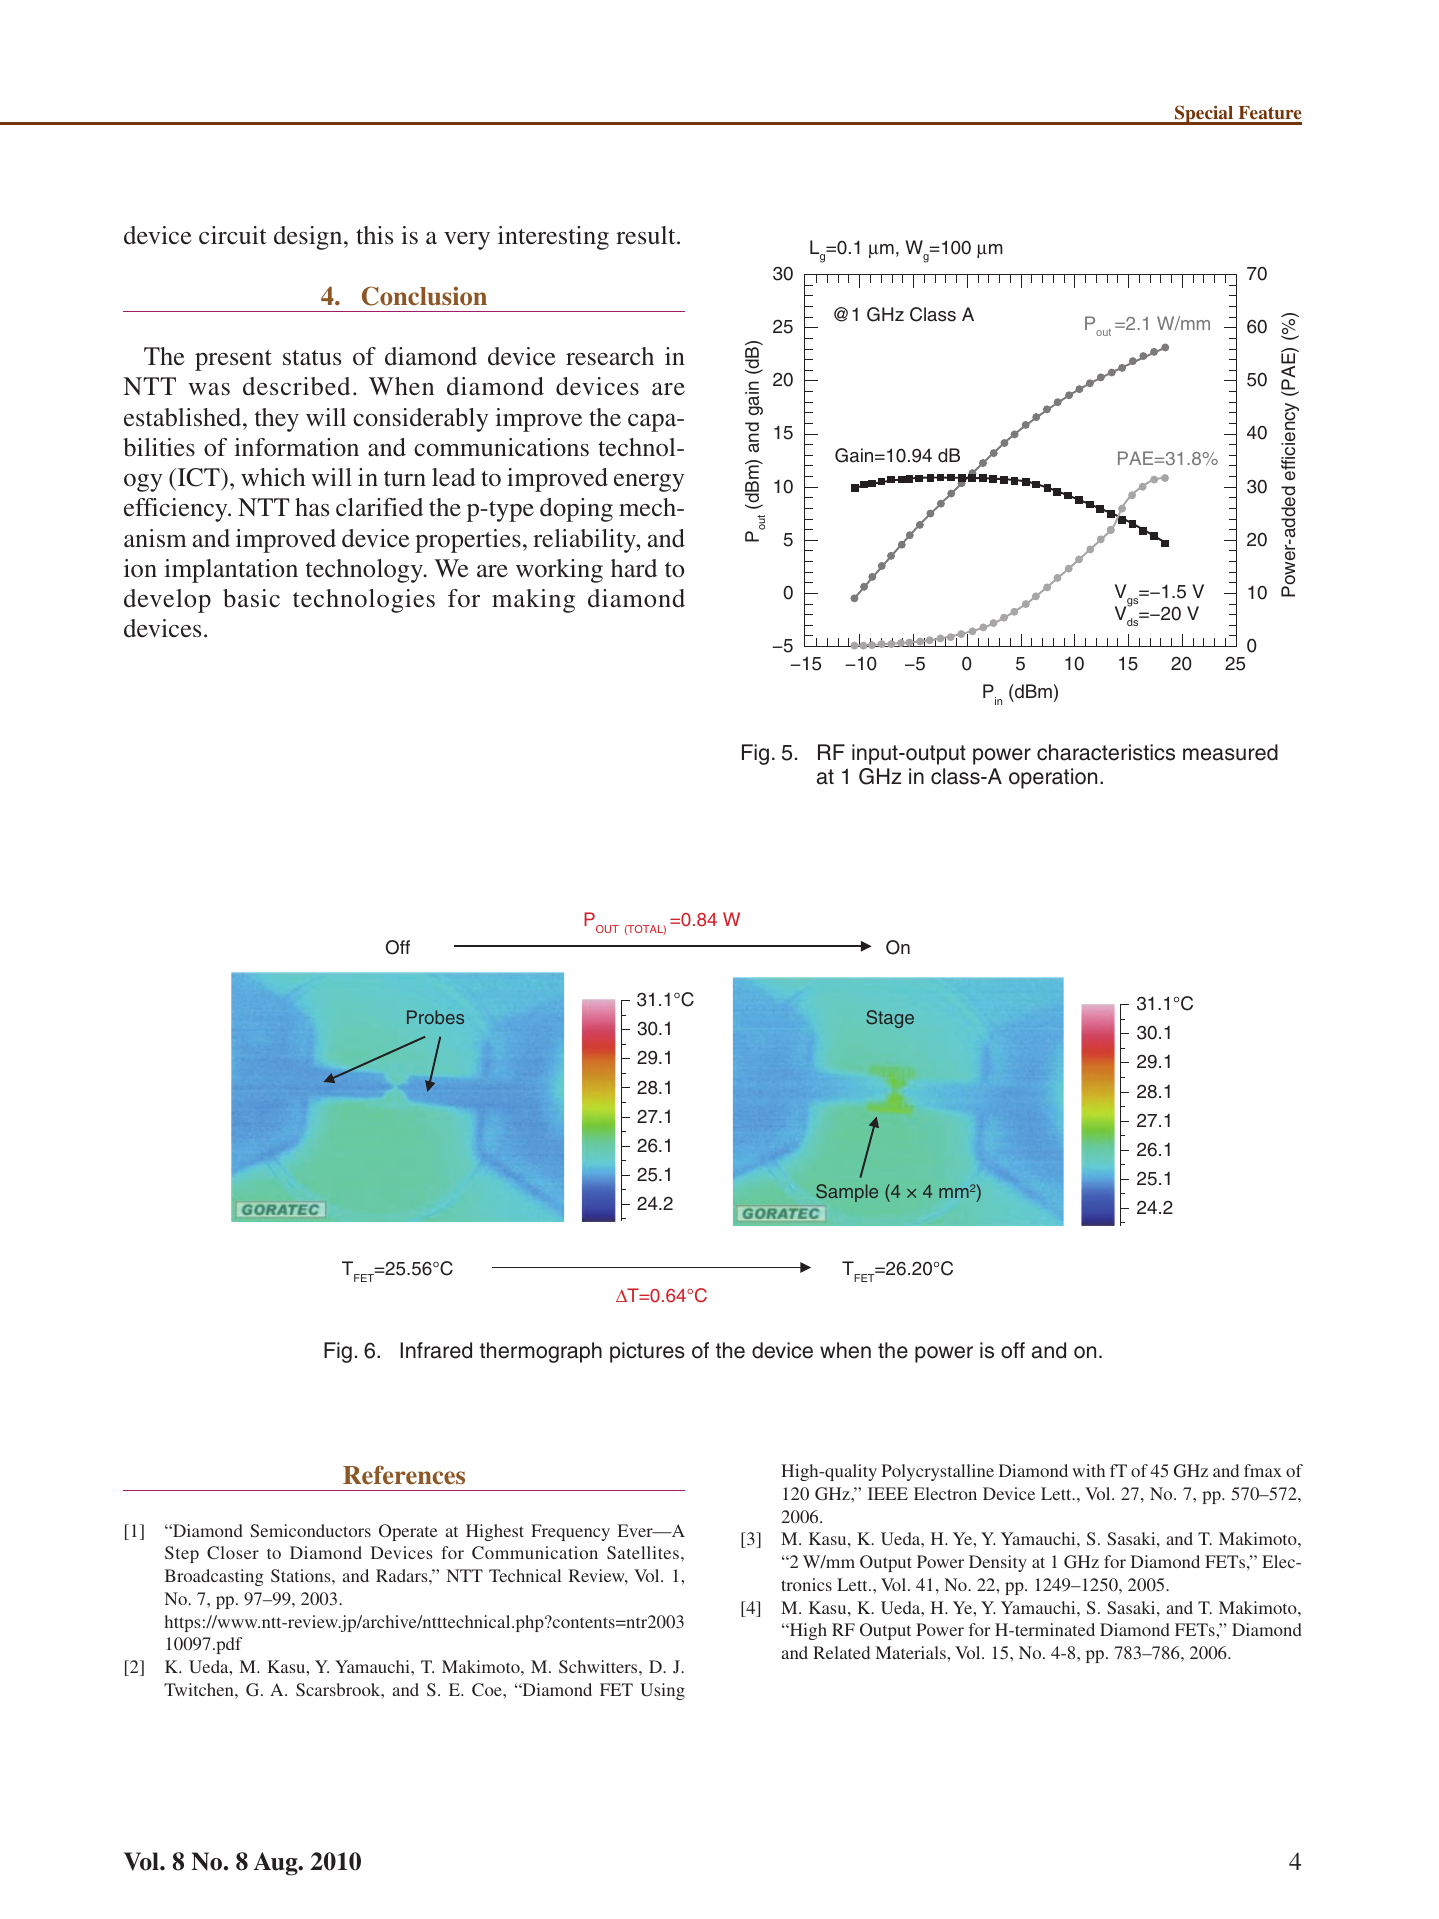  What do you see at coordinates (309, 238) in the screenshot?
I see `design` at bounding box center [309, 238].
